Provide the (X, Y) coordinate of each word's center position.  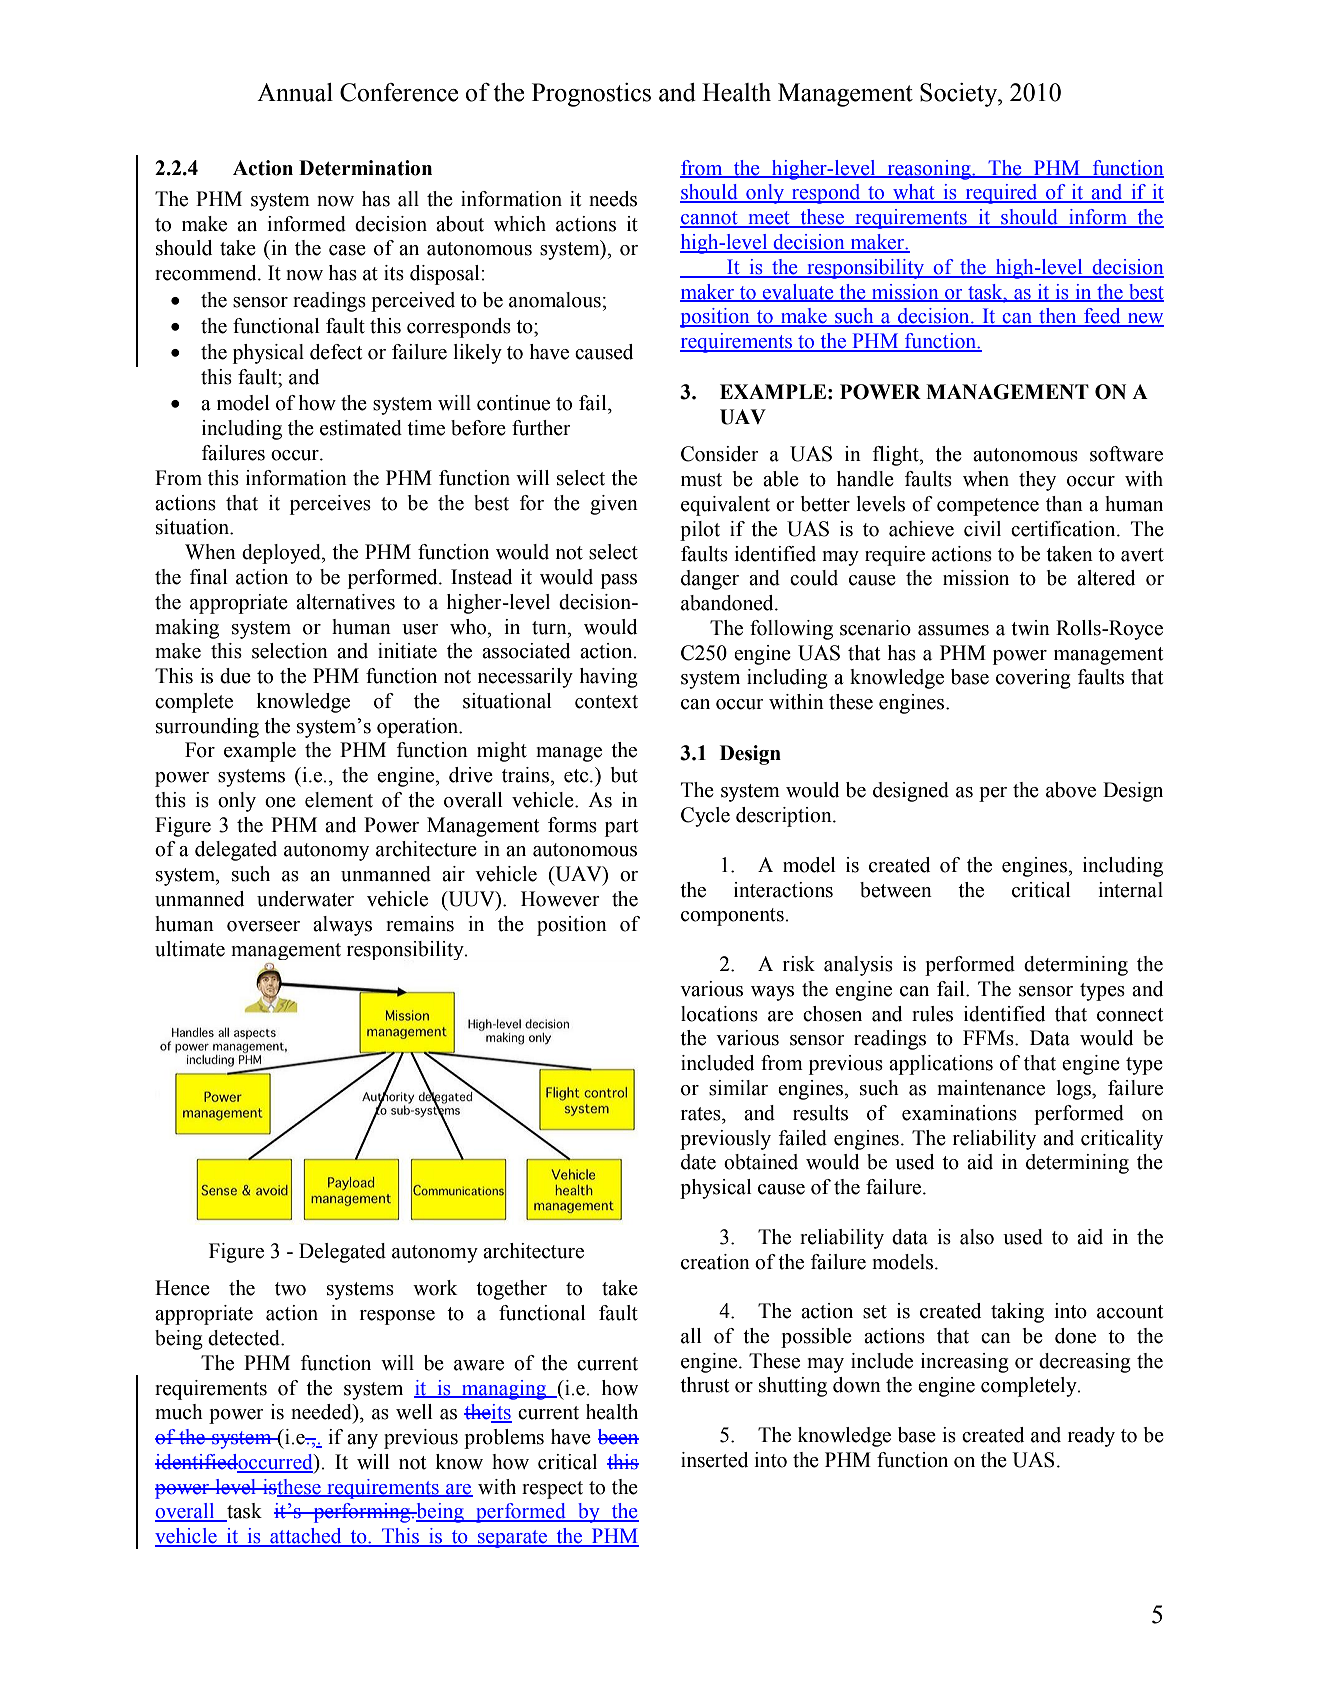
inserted (714, 1460)
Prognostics (591, 95)
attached (306, 1537)
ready (1091, 1437)
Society (960, 95)
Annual (295, 92)
